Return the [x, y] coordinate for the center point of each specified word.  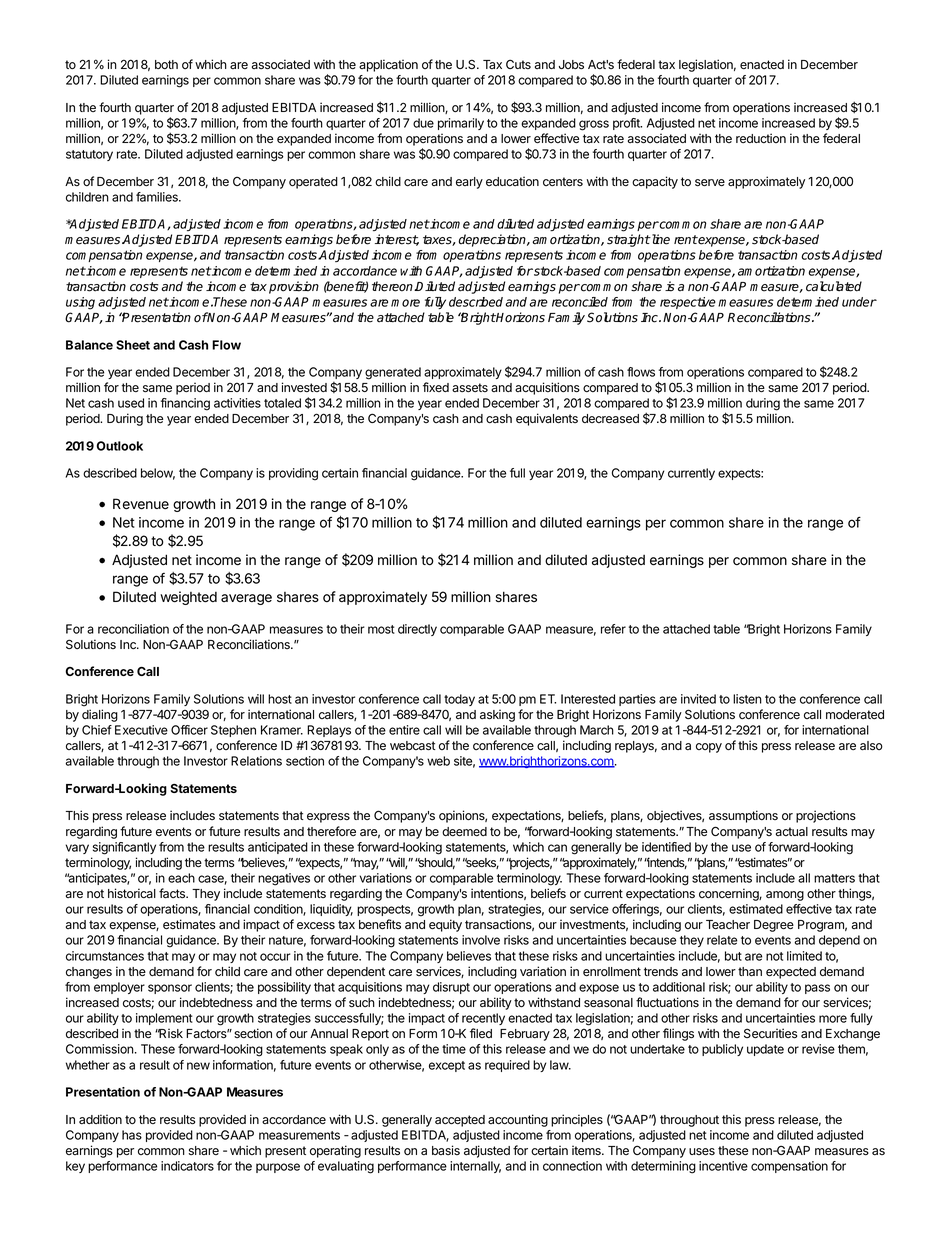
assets [470, 388]
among [785, 896]
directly [417, 630]
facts [173, 893]
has [132, 1135]
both [166, 64]
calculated [834, 286]
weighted [188, 598]
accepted [460, 1121]
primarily [461, 124]
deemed [464, 831]
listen [747, 699]
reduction [761, 138]
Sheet [133, 345]
